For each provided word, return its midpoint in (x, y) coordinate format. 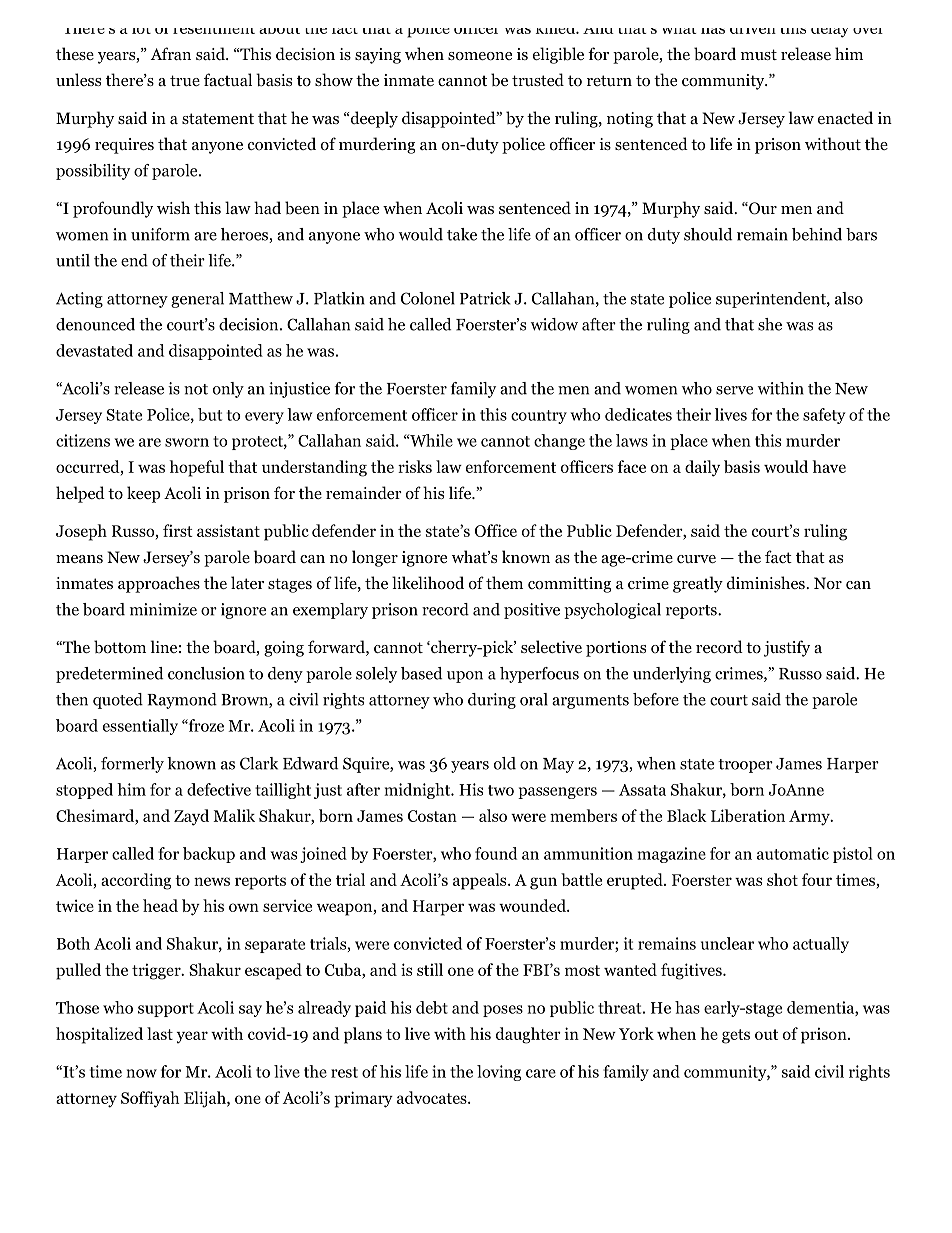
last (160, 1033)
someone (480, 56)
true (185, 80)
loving (499, 1073)
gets (736, 1036)
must (759, 54)
